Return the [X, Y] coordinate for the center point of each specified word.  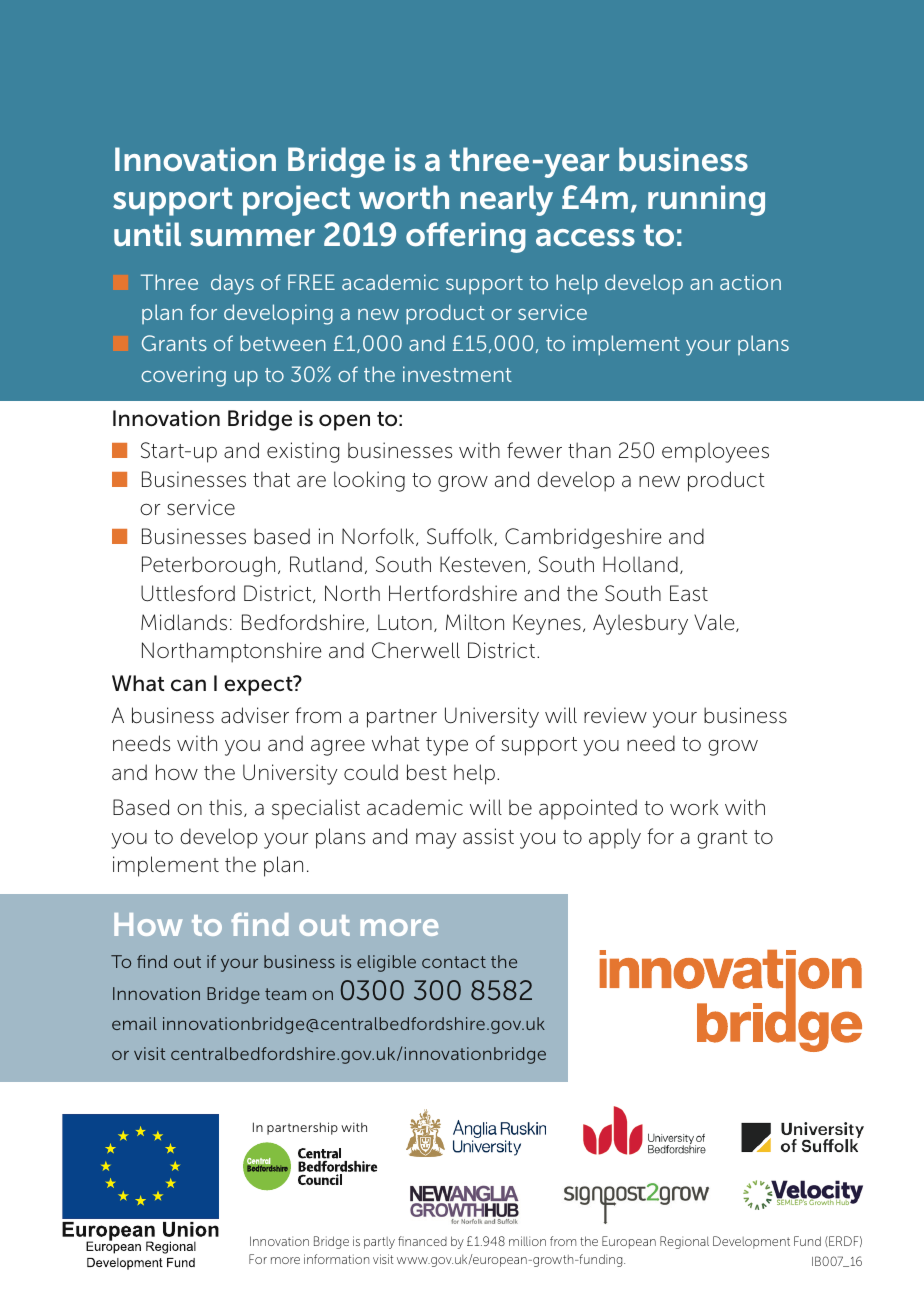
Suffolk [461, 537]
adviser [255, 715]
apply [615, 838]
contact [454, 962]
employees [715, 452]
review [615, 715]
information [336, 1259]
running [706, 200]
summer [252, 238]
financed [422, 1241]
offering [466, 237]
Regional [684, 1242]
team [285, 994]
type [447, 746]
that [271, 479]
